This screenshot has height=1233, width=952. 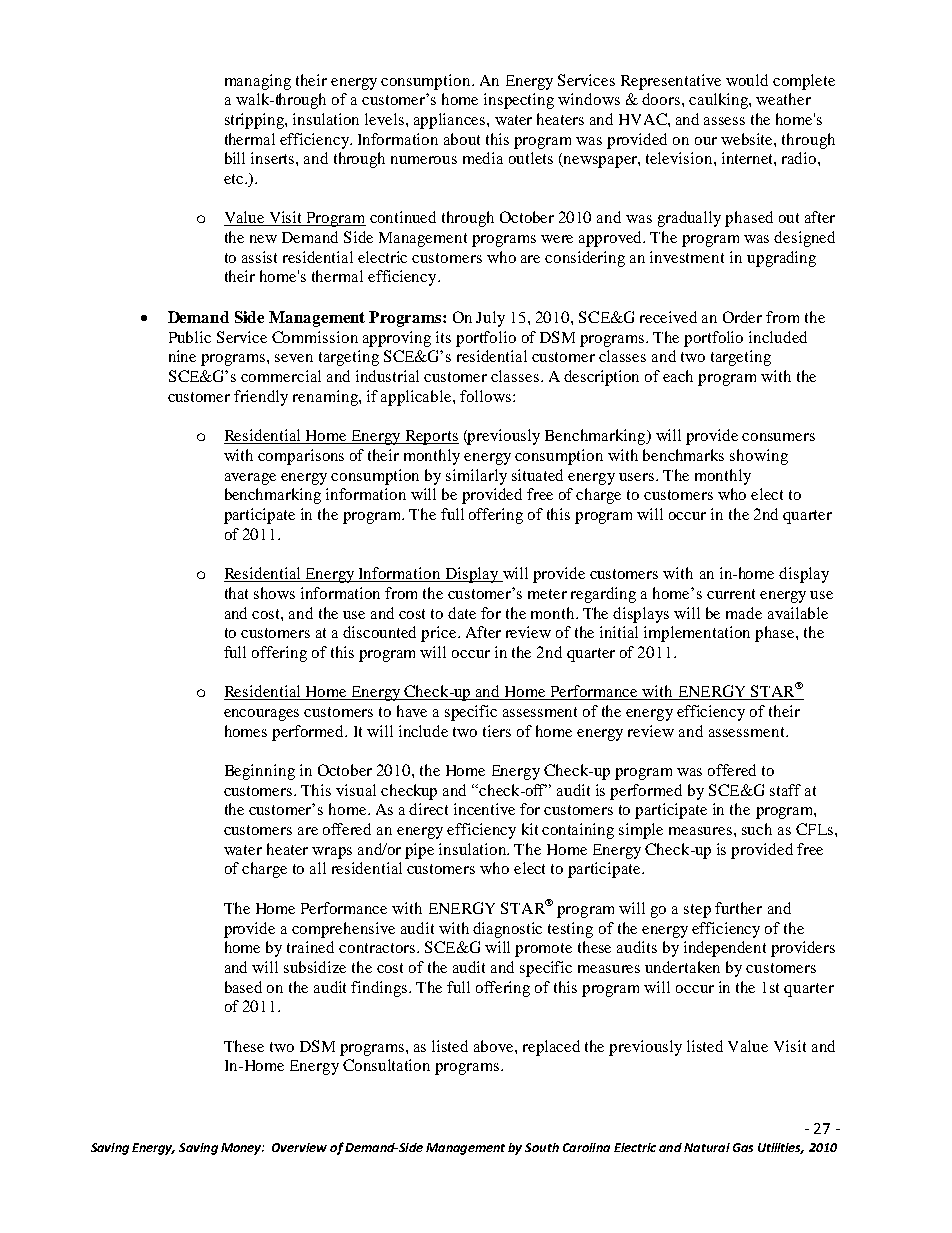 What do you see at coordinates (484, 809) in the screenshot?
I see `incentive` at bounding box center [484, 809].
